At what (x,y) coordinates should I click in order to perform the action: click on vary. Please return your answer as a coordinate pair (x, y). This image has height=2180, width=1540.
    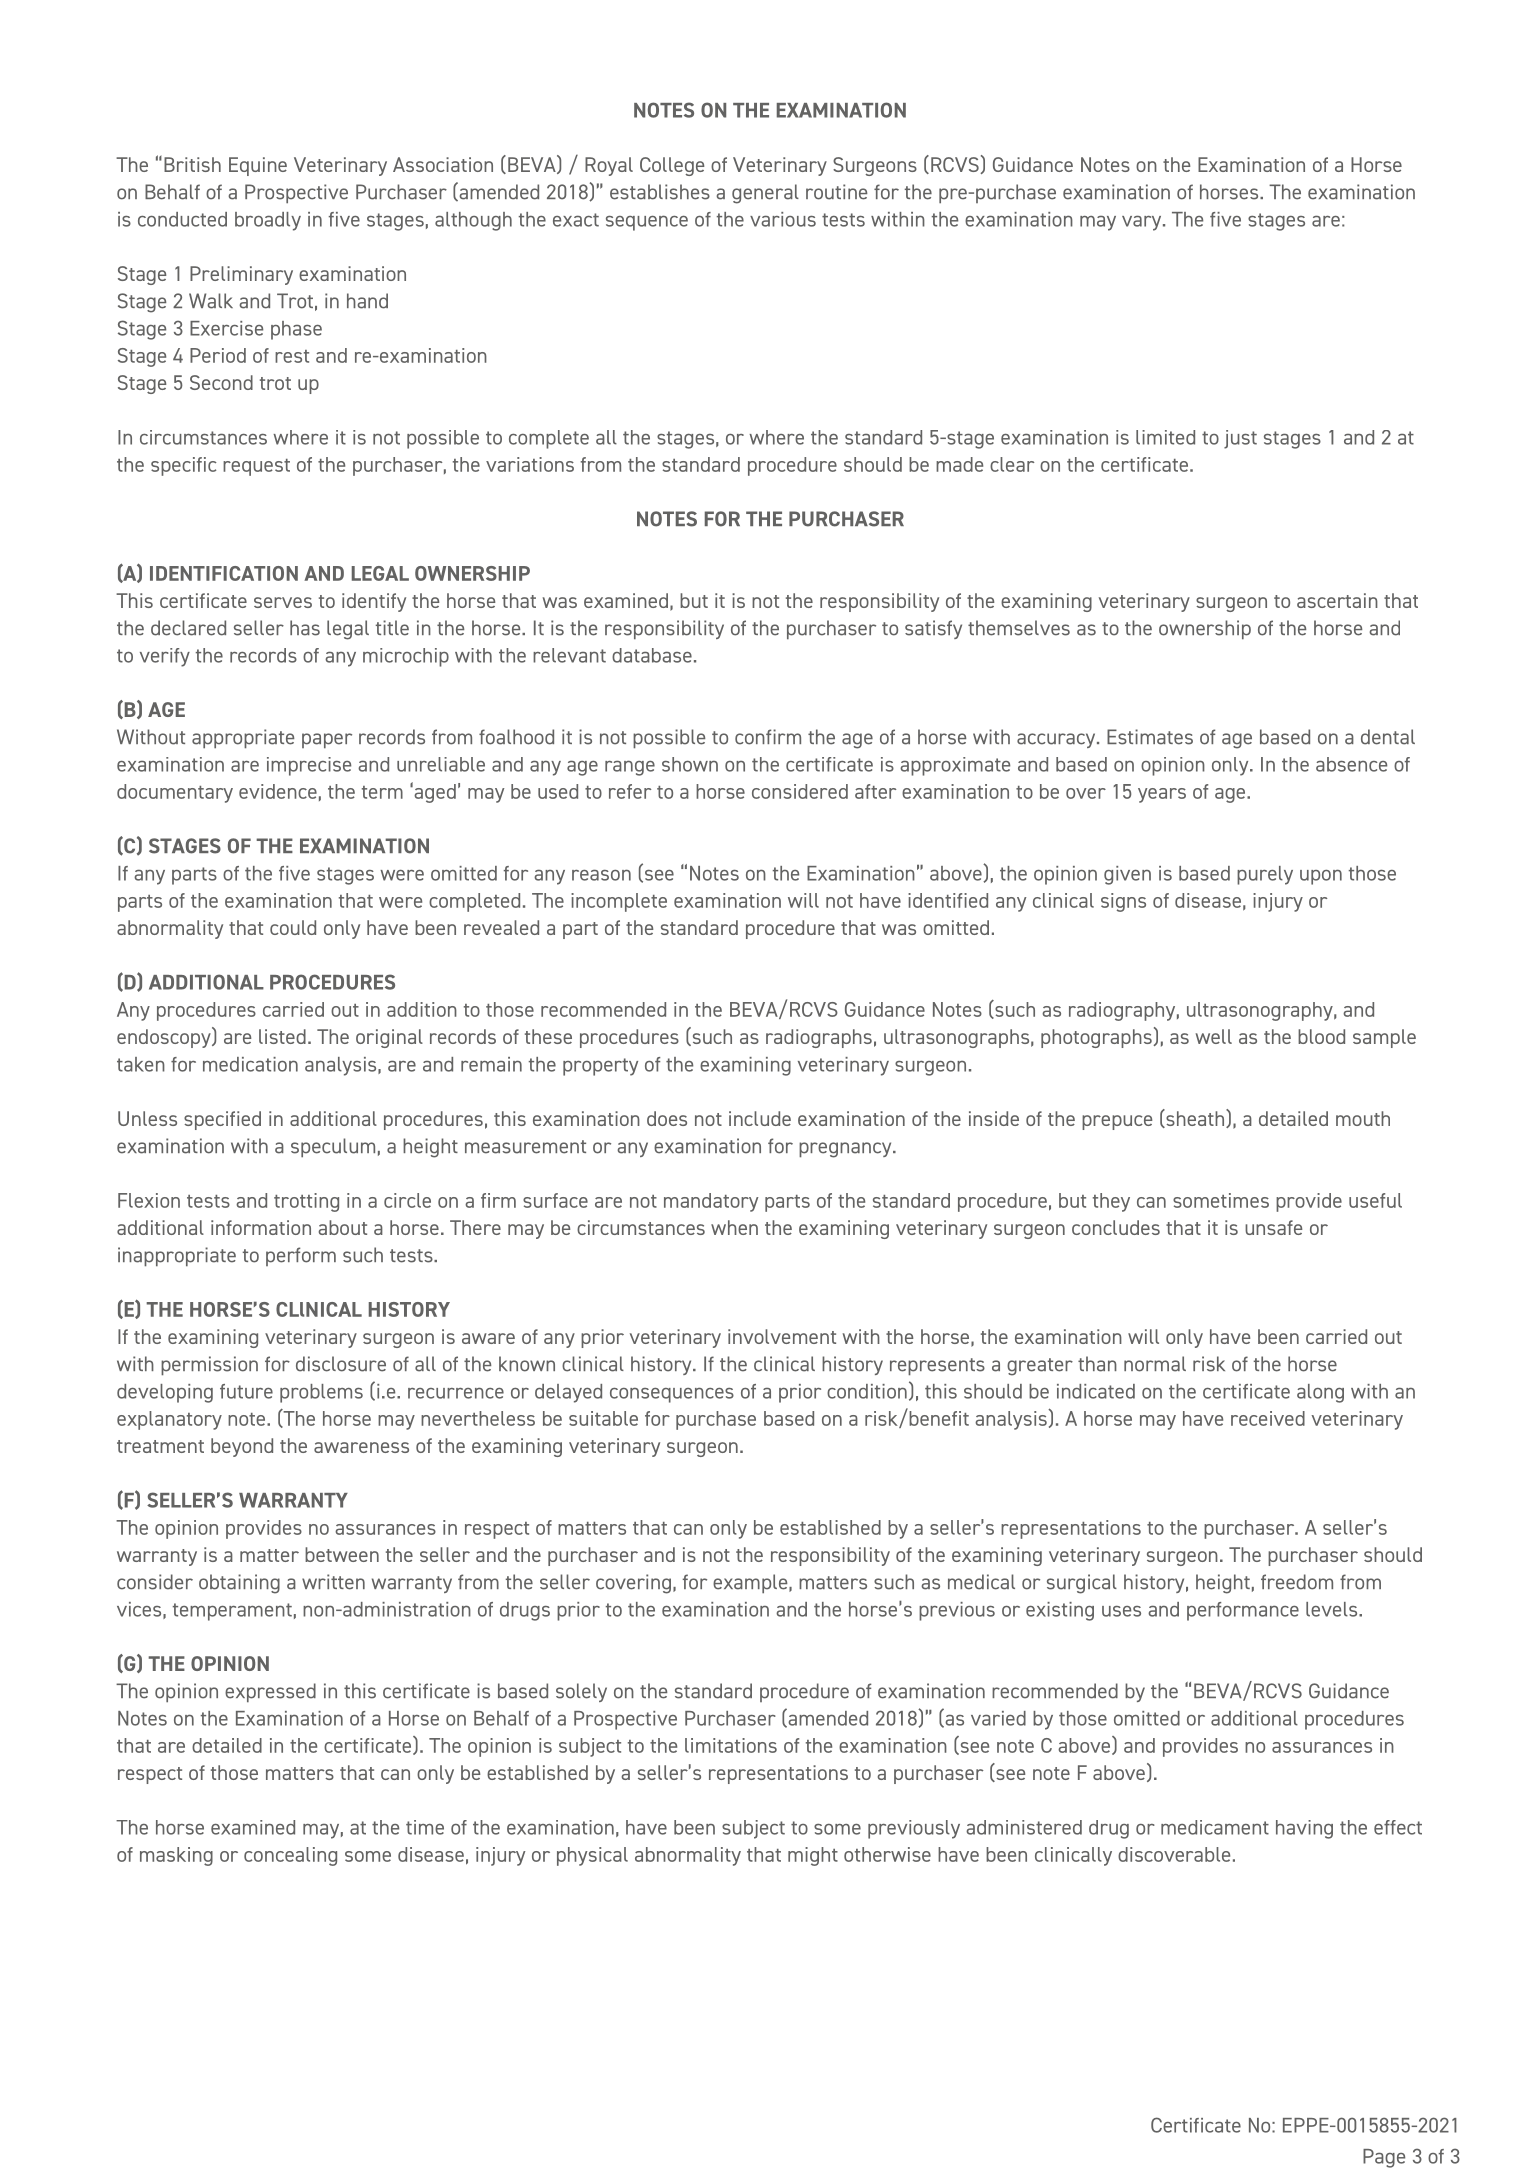
    Looking at the image, I should click on (1143, 223).
